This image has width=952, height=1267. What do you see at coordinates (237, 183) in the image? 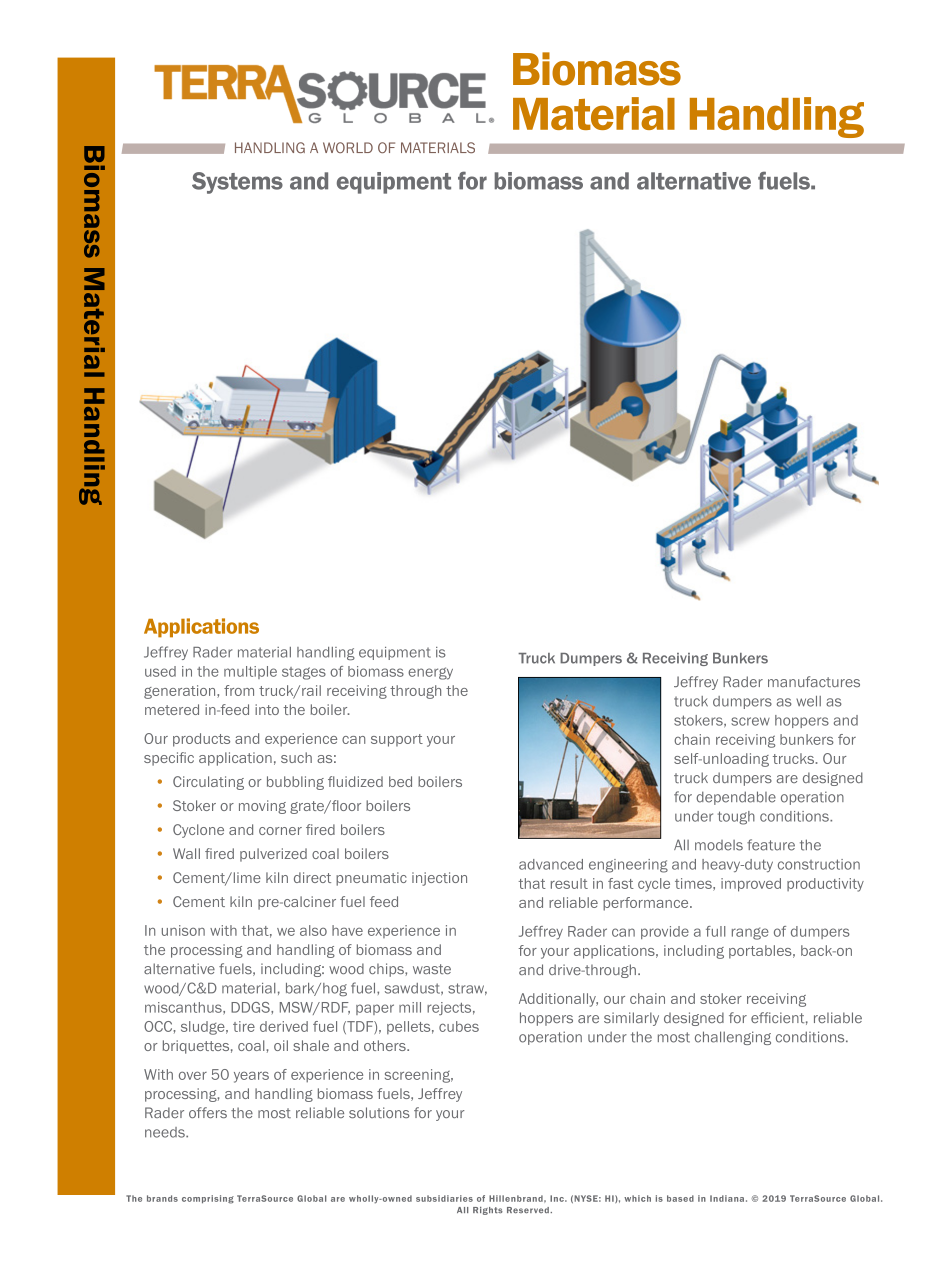
I see `Systems` at bounding box center [237, 183].
